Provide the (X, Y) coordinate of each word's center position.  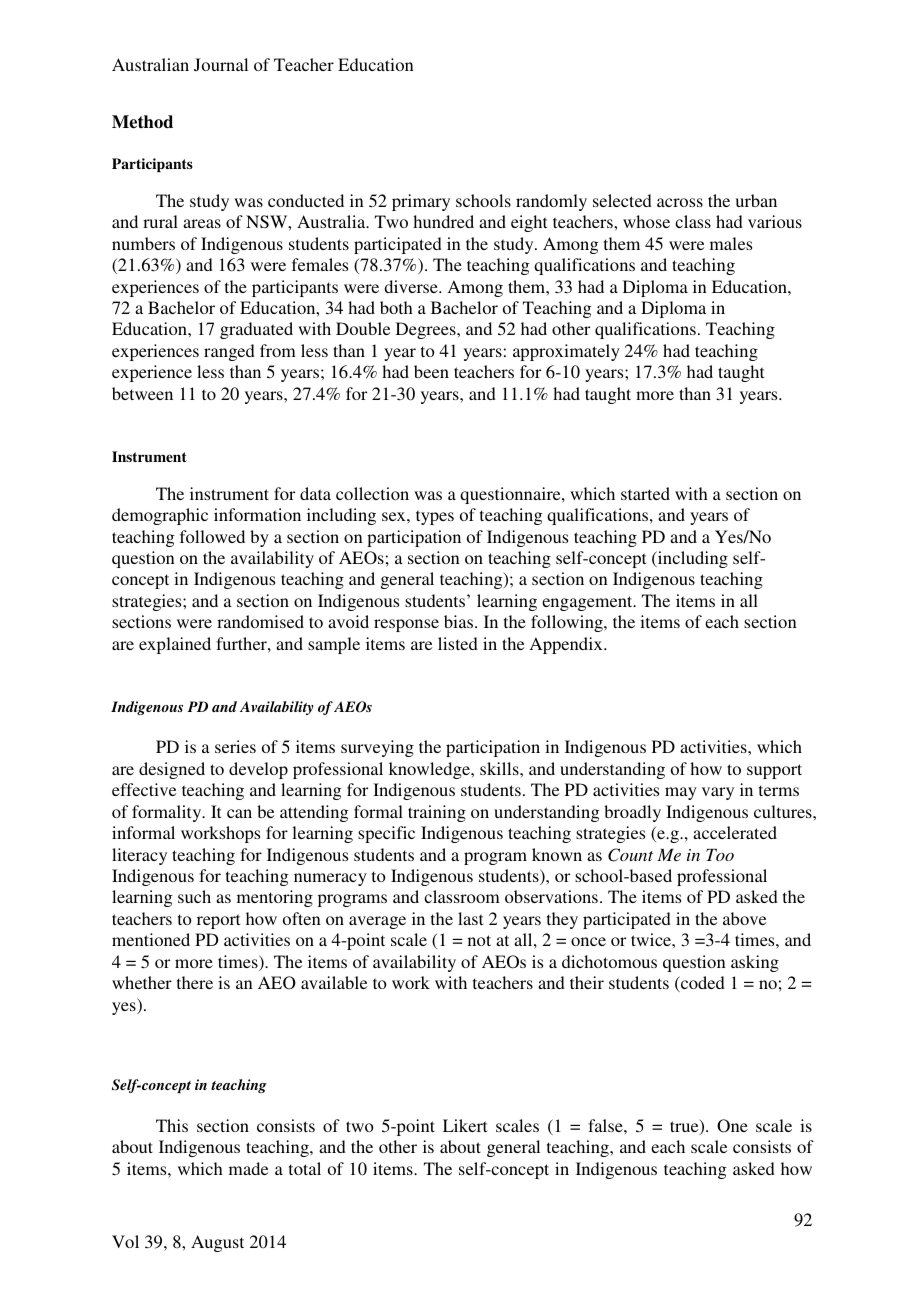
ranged (229, 352)
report (218, 921)
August (217, 1243)
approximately (566, 352)
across (680, 202)
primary (421, 202)
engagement (588, 603)
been (431, 371)
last (470, 918)
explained (175, 645)
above (744, 918)
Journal (221, 64)
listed (458, 643)
